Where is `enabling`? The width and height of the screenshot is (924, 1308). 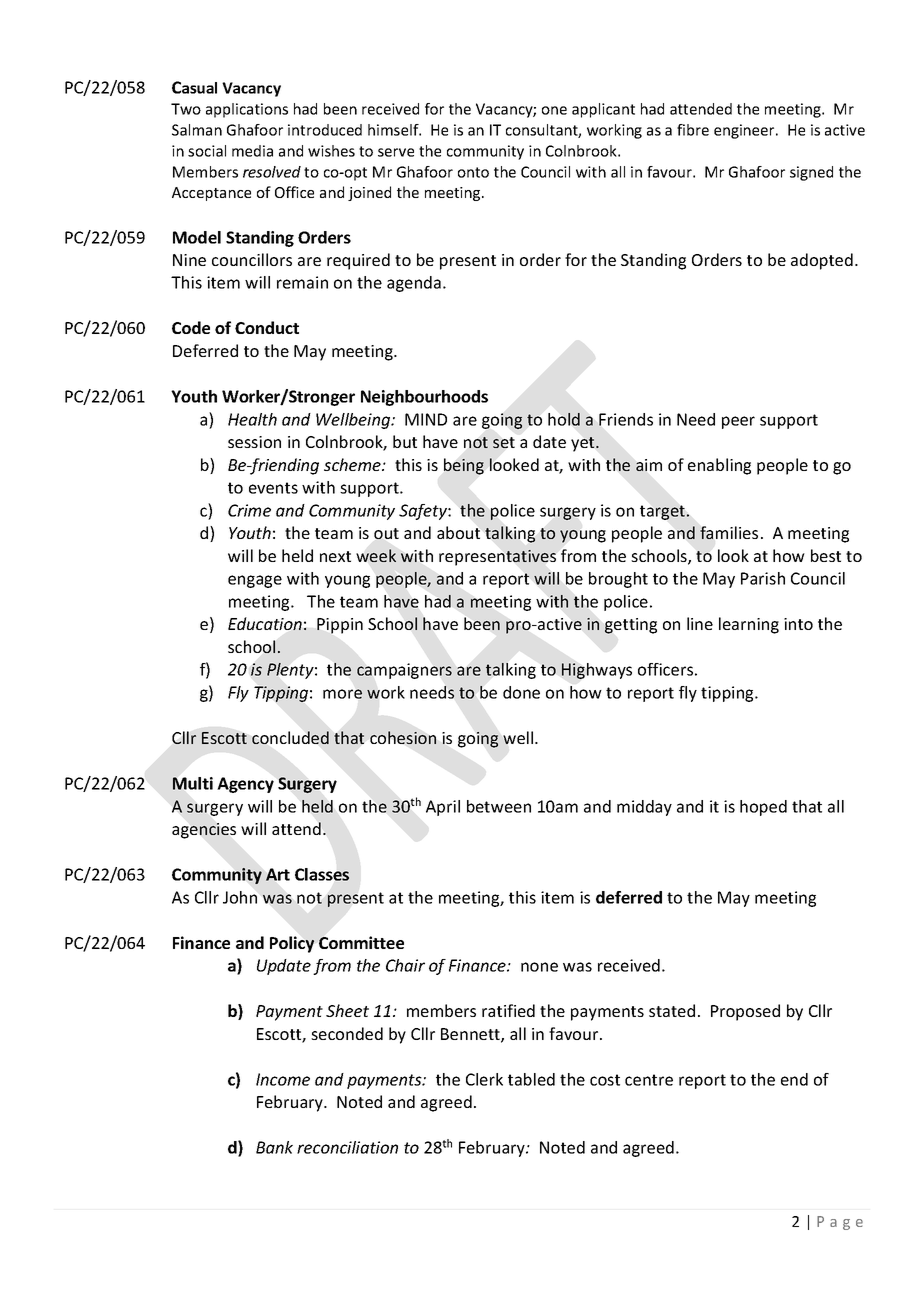
enabling is located at coordinates (719, 466).
